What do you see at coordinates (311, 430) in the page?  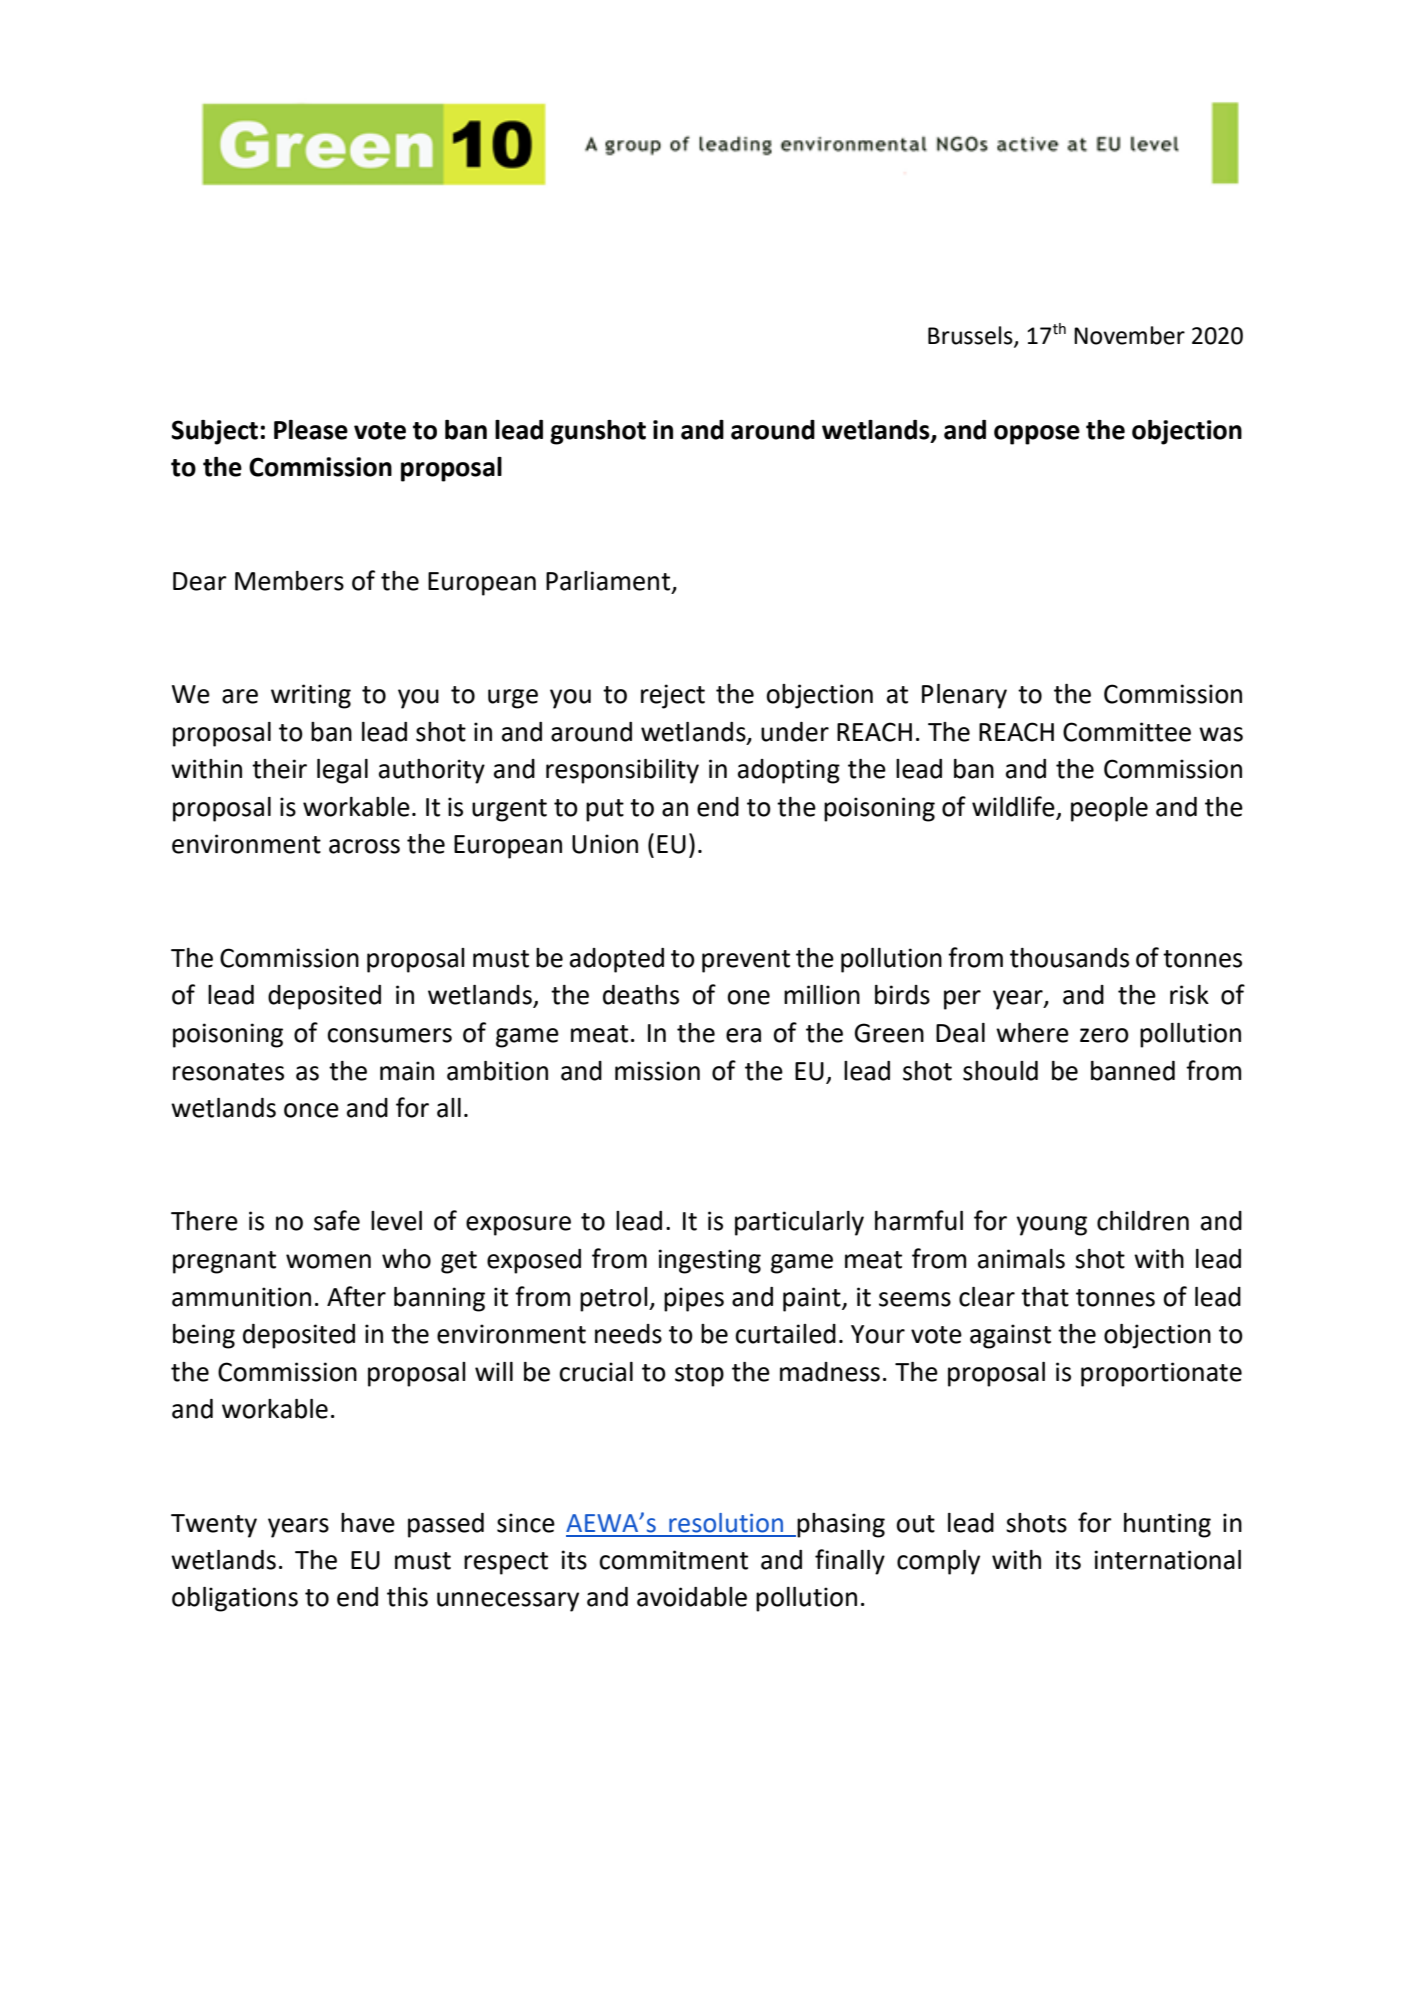 I see `Please` at bounding box center [311, 430].
